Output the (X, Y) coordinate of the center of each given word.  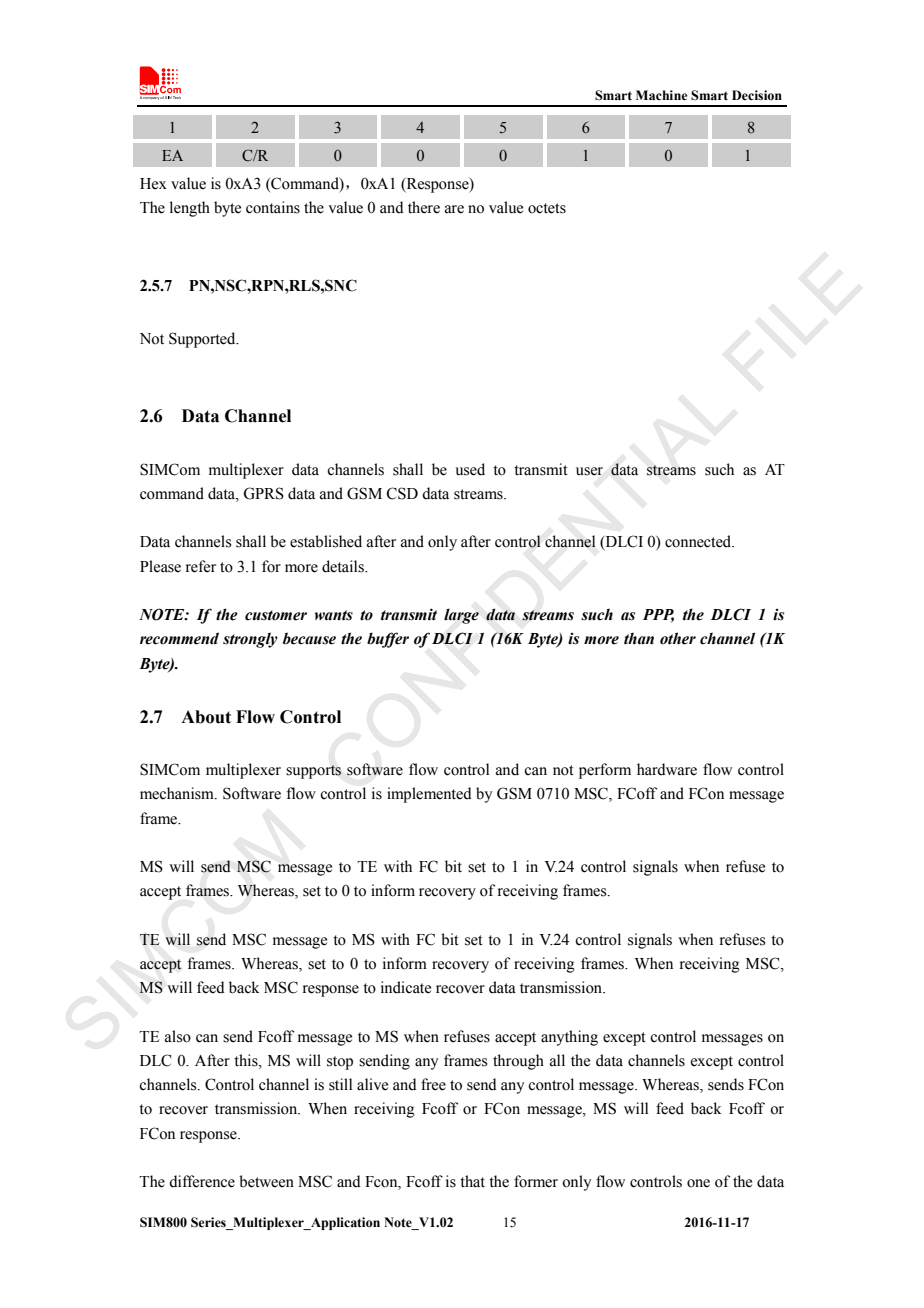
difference (202, 1181)
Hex (153, 184)
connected (699, 541)
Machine (661, 95)
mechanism (178, 793)
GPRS (263, 493)
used (470, 469)
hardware (667, 769)
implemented (429, 795)
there (424, 207)
